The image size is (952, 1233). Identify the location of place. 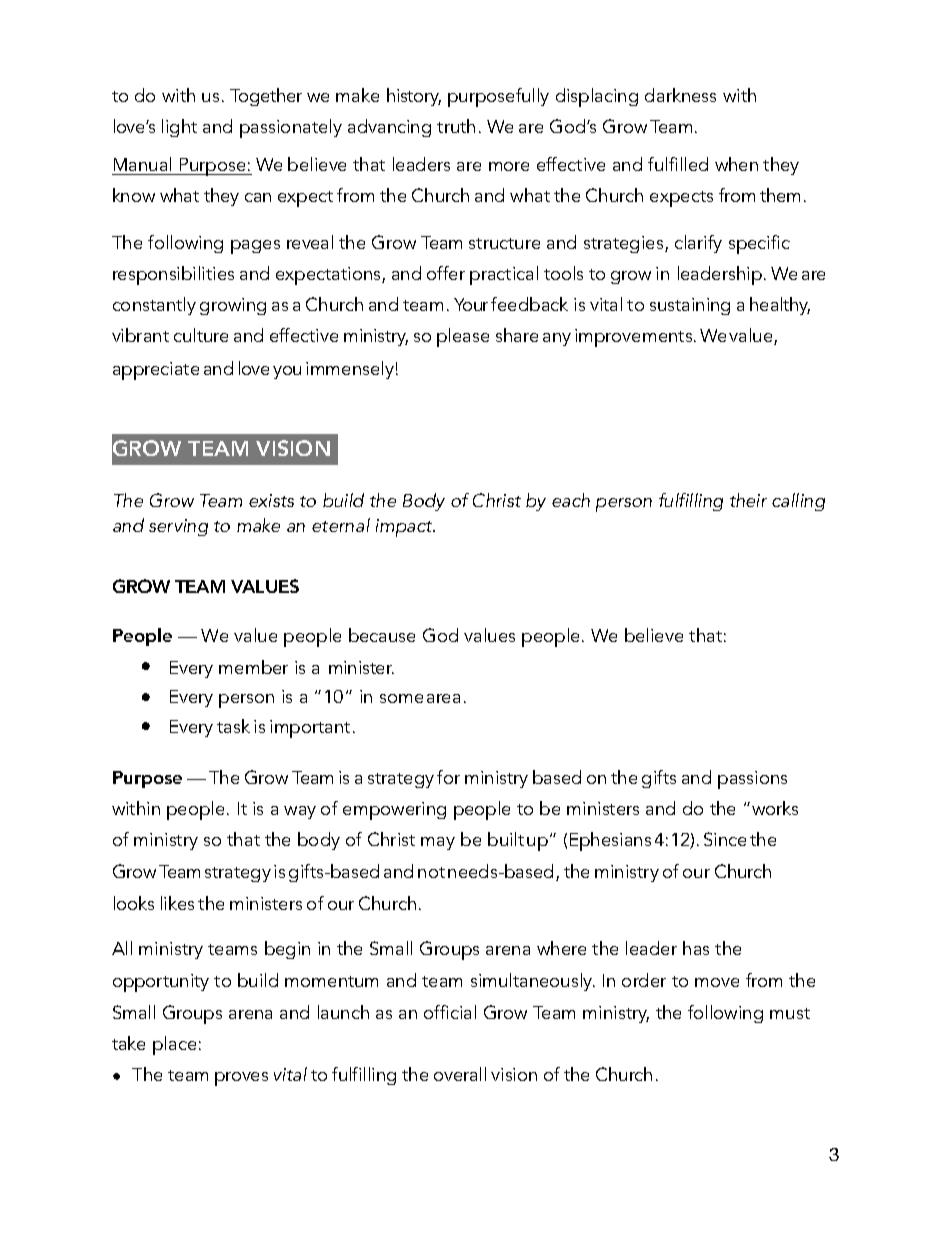
(174, 1045).
